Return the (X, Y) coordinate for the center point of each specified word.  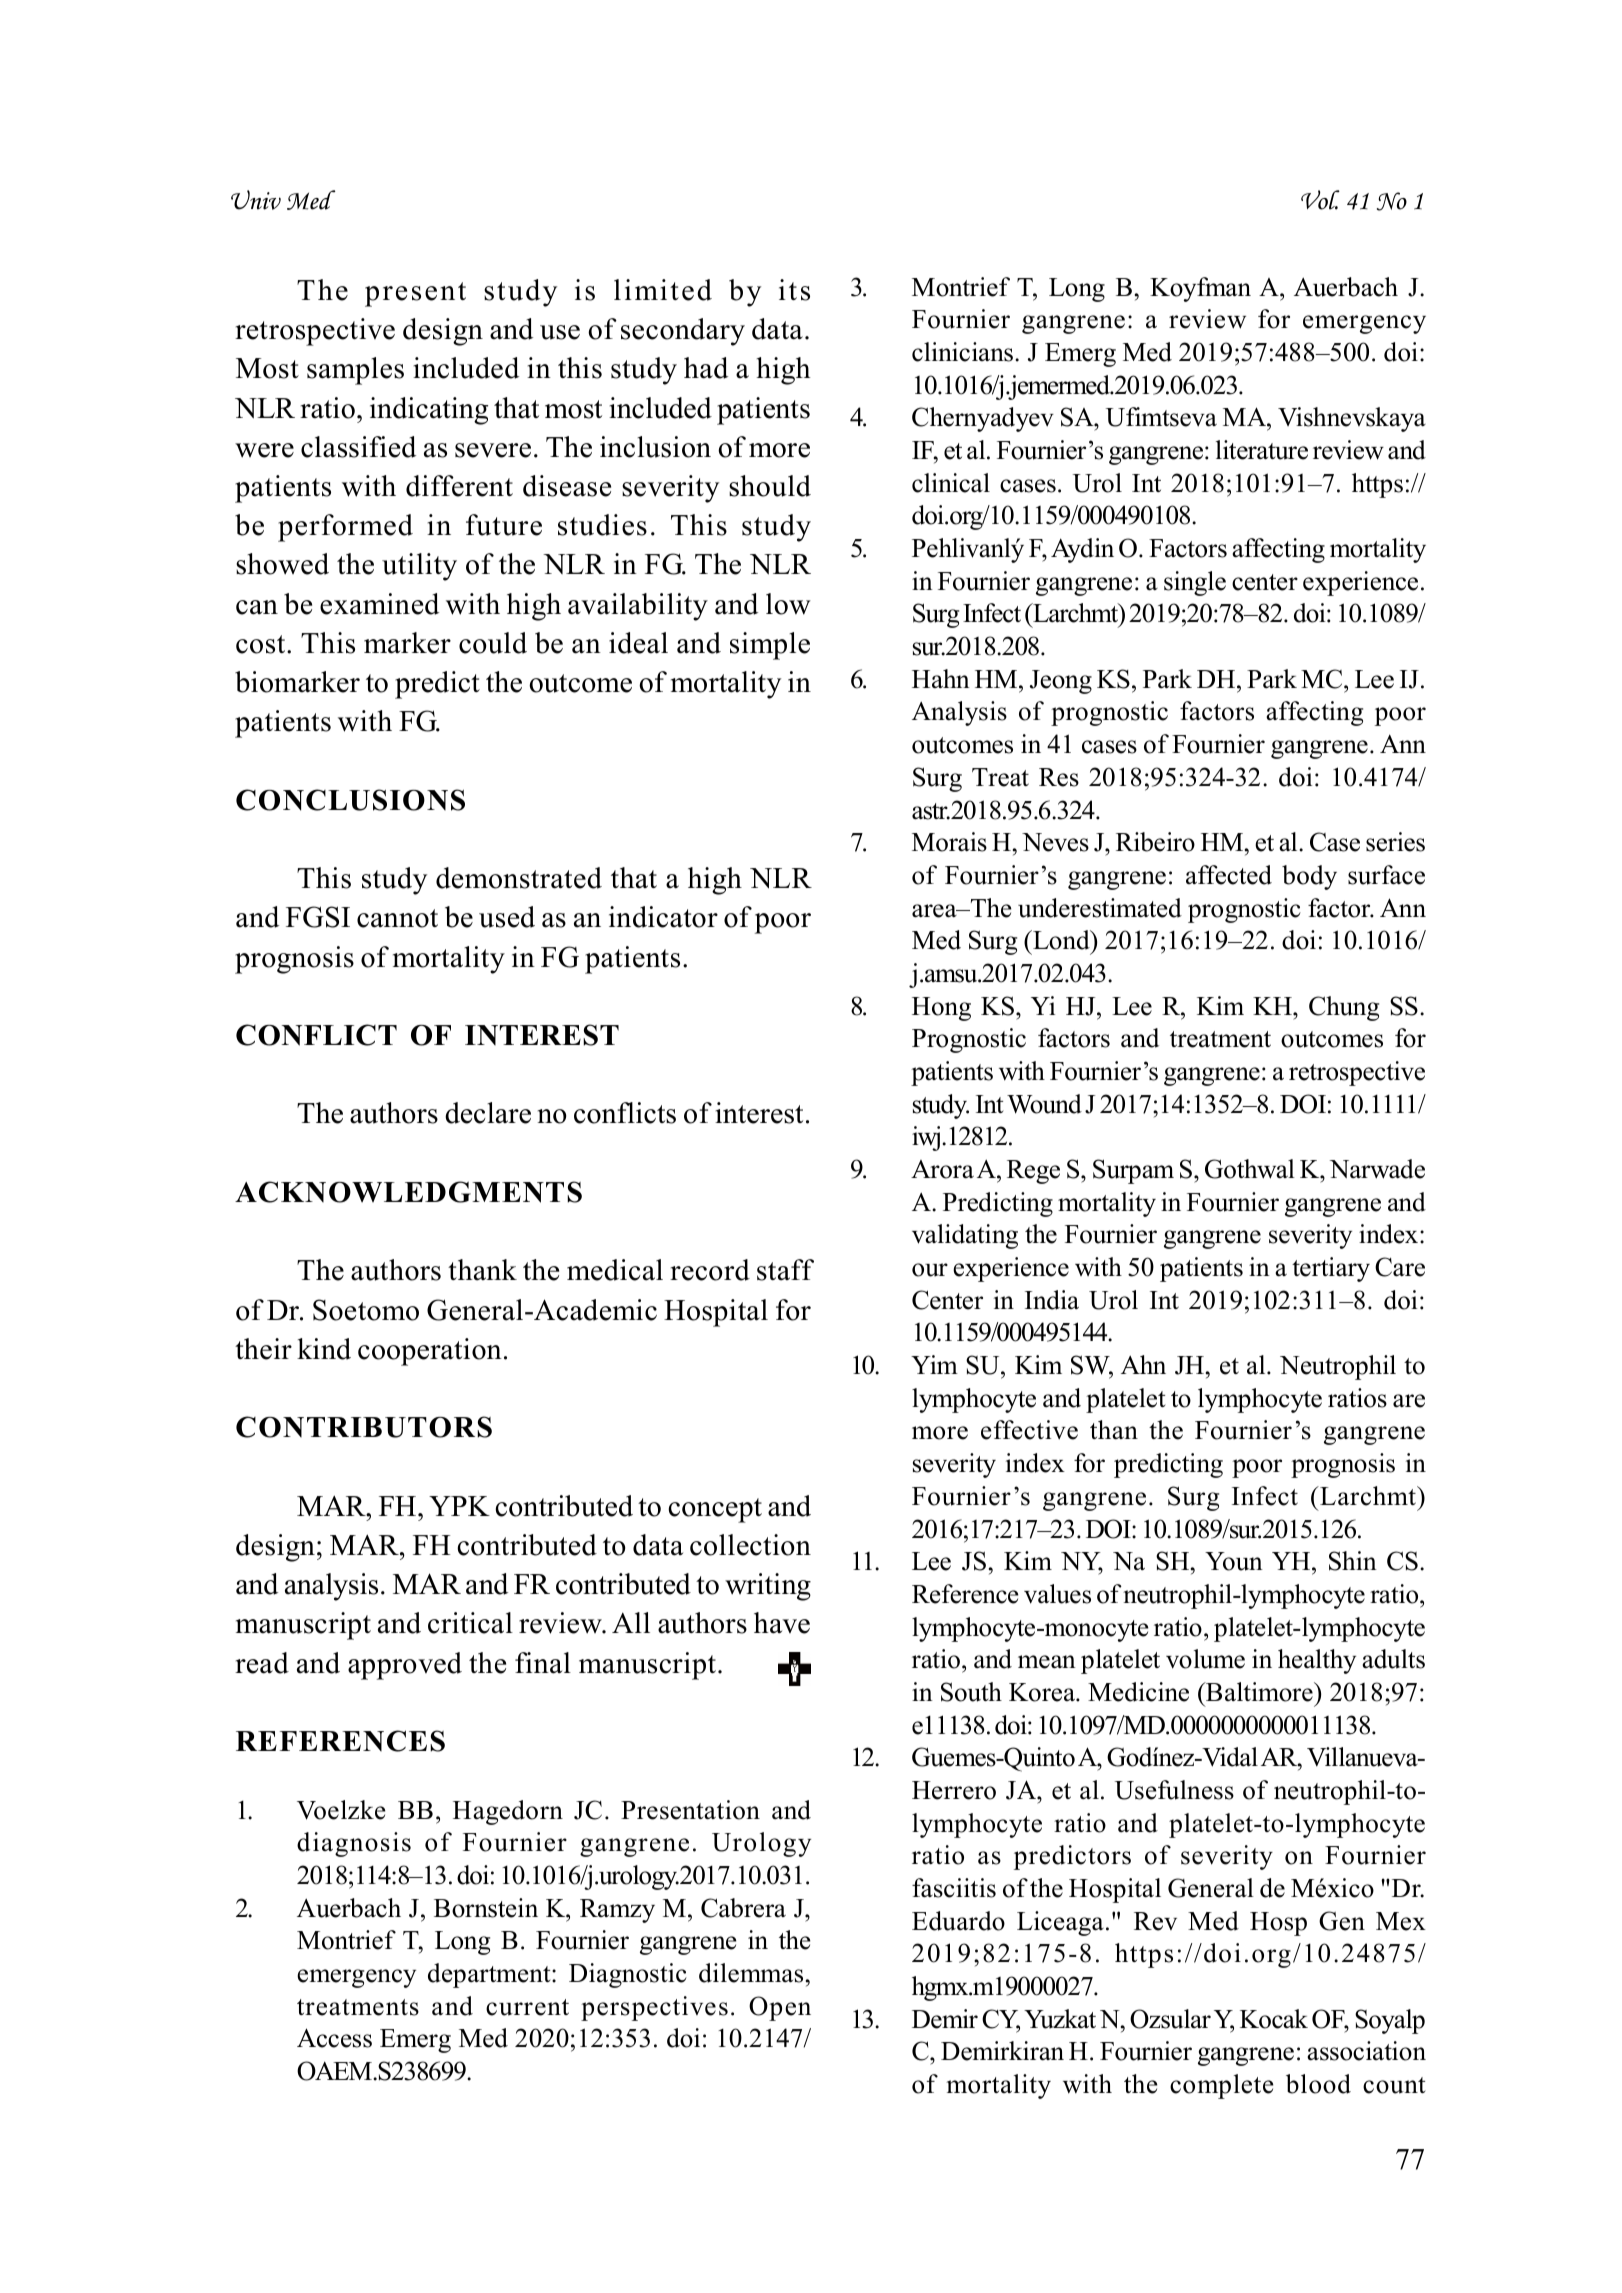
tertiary (1331, 1269)
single (1195, 583)
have (782, 1623)
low (788, 604)
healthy (1317, 1661)
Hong (941, 1009)
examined (379, 604)
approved (405, 1666)
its (794, 290)
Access (334, 2038)
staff (785, 1270)
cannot (397, 918)
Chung (1344, 1008)
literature (1262, 450)
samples (355, 371)
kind (324, 1349)
